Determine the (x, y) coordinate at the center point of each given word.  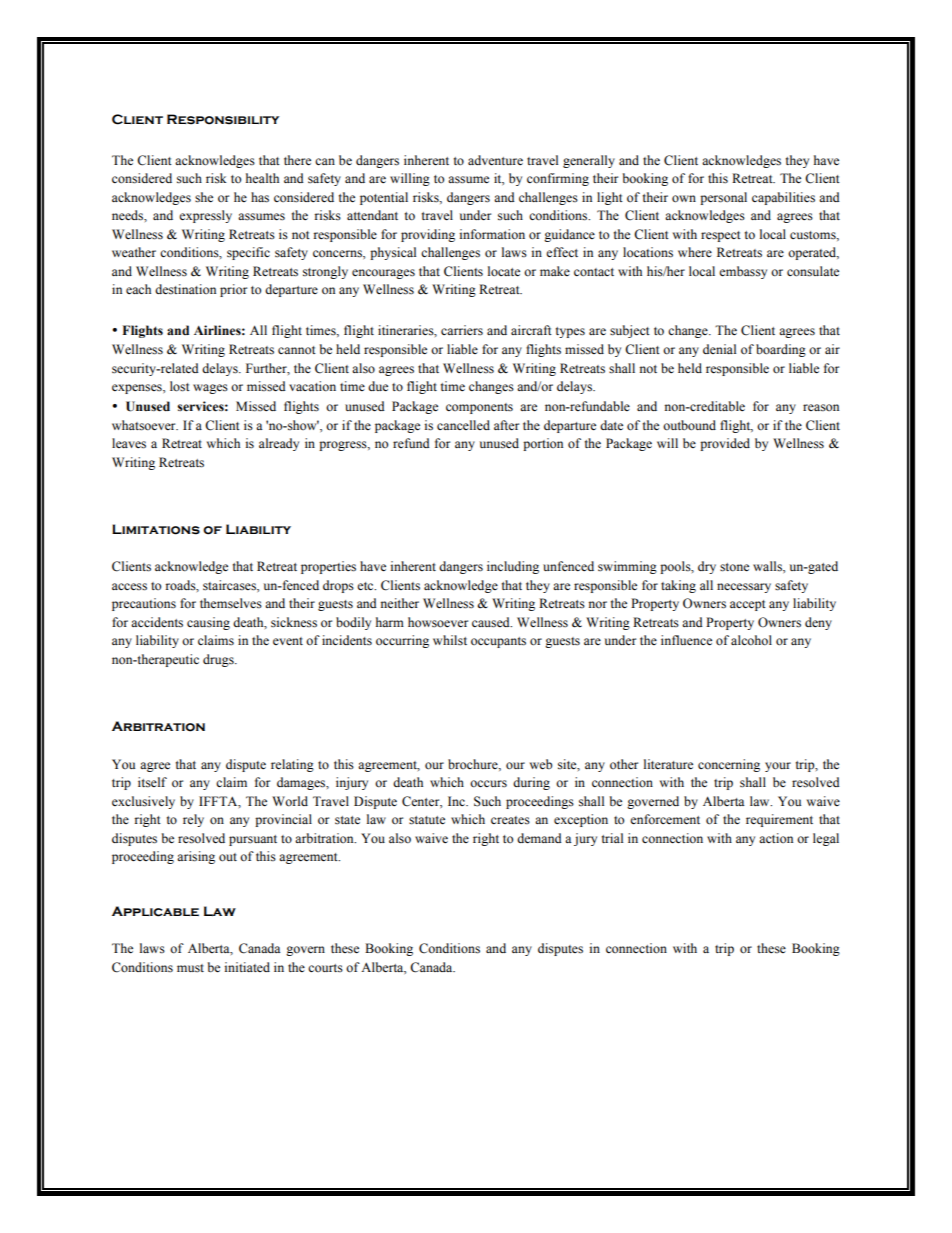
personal (723, 198)
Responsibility (223, 119)
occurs (488, 784)
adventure (495, 160)
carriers (462, 330)
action (776, 838)
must (190, 968)
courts (325, 968)
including (513, 567)
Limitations (156, 529)
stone (734, 567)
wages (210, 389)
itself (152, 782)
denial (719, 349)
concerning (729, 765)
